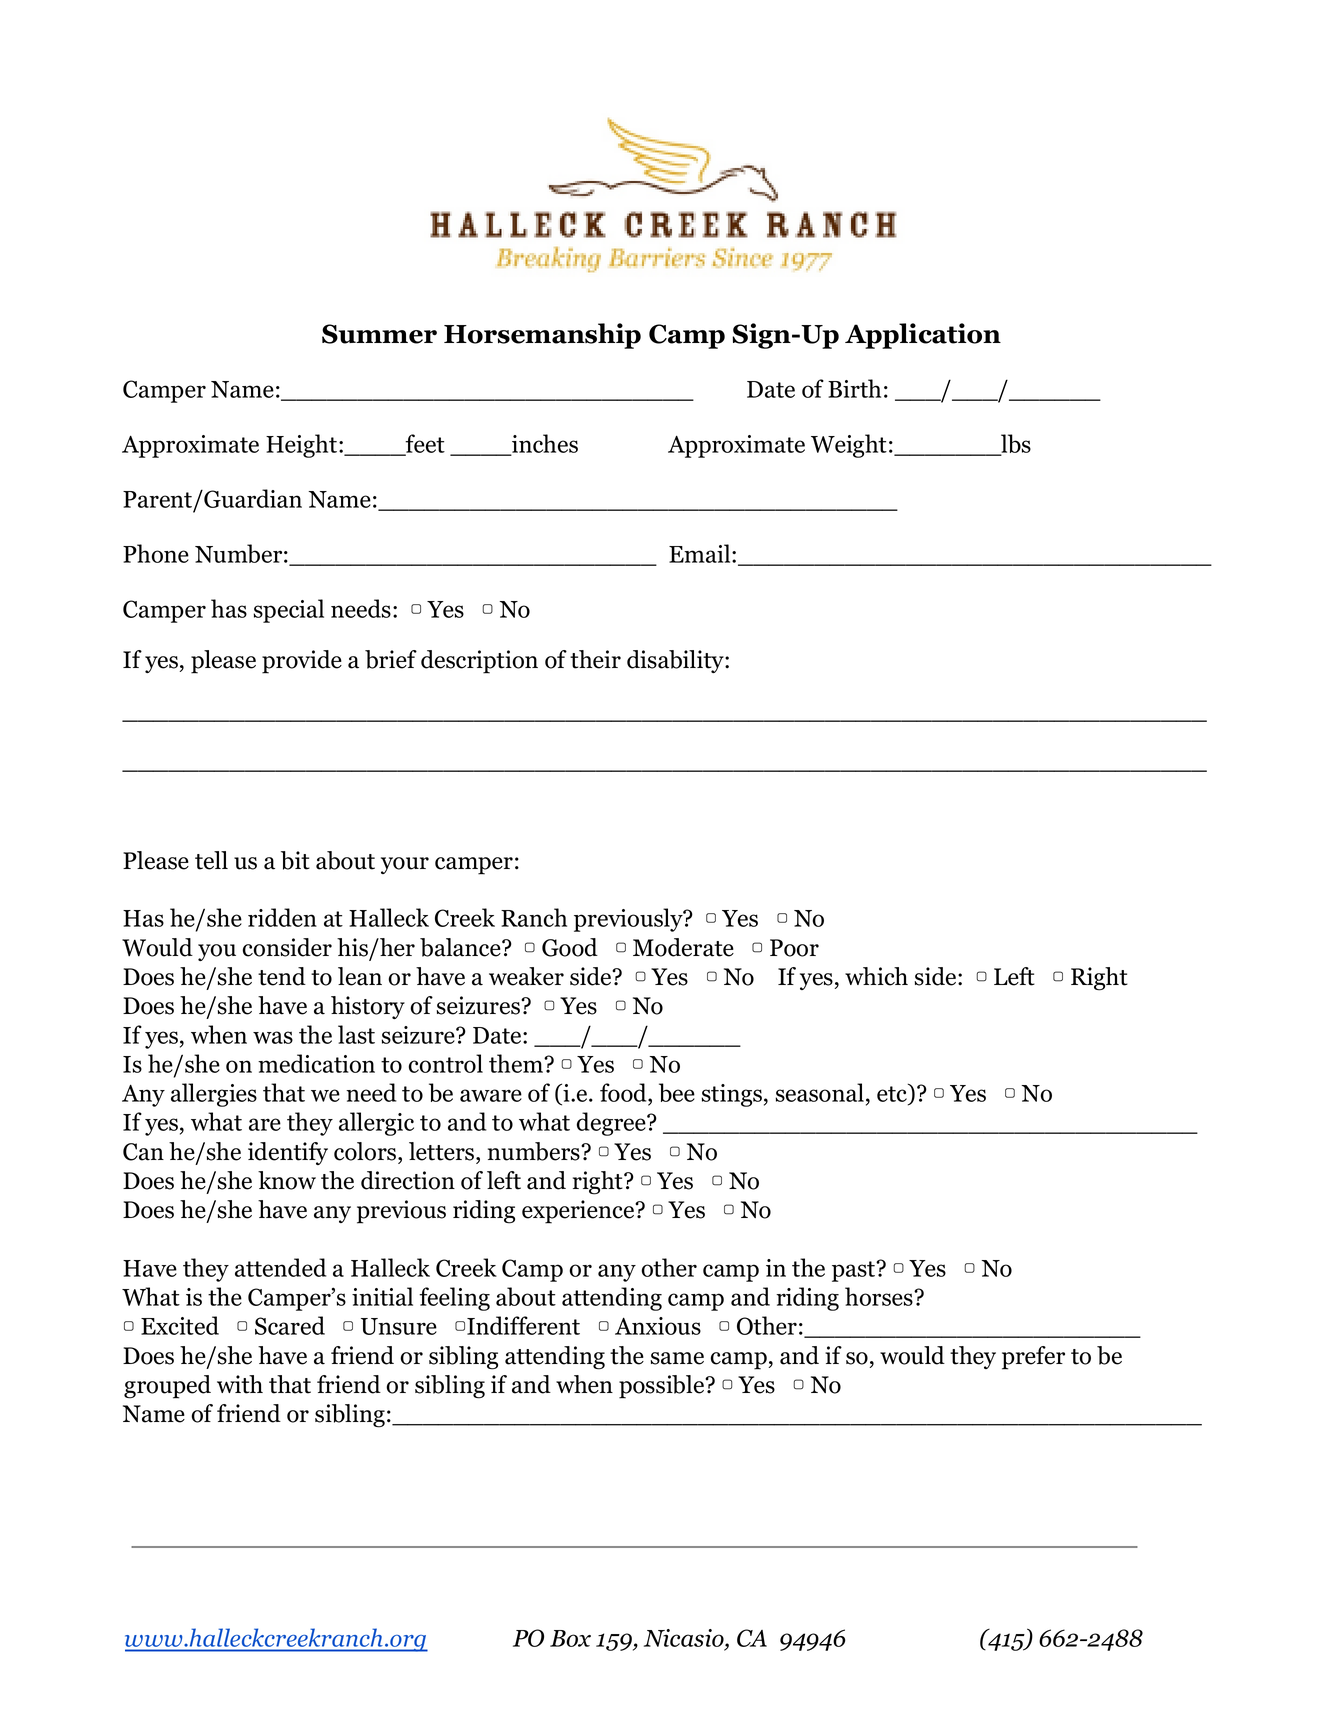  Describe the element at coordinates (379, 334) in the screenshot. I see `Summer` at that location.
